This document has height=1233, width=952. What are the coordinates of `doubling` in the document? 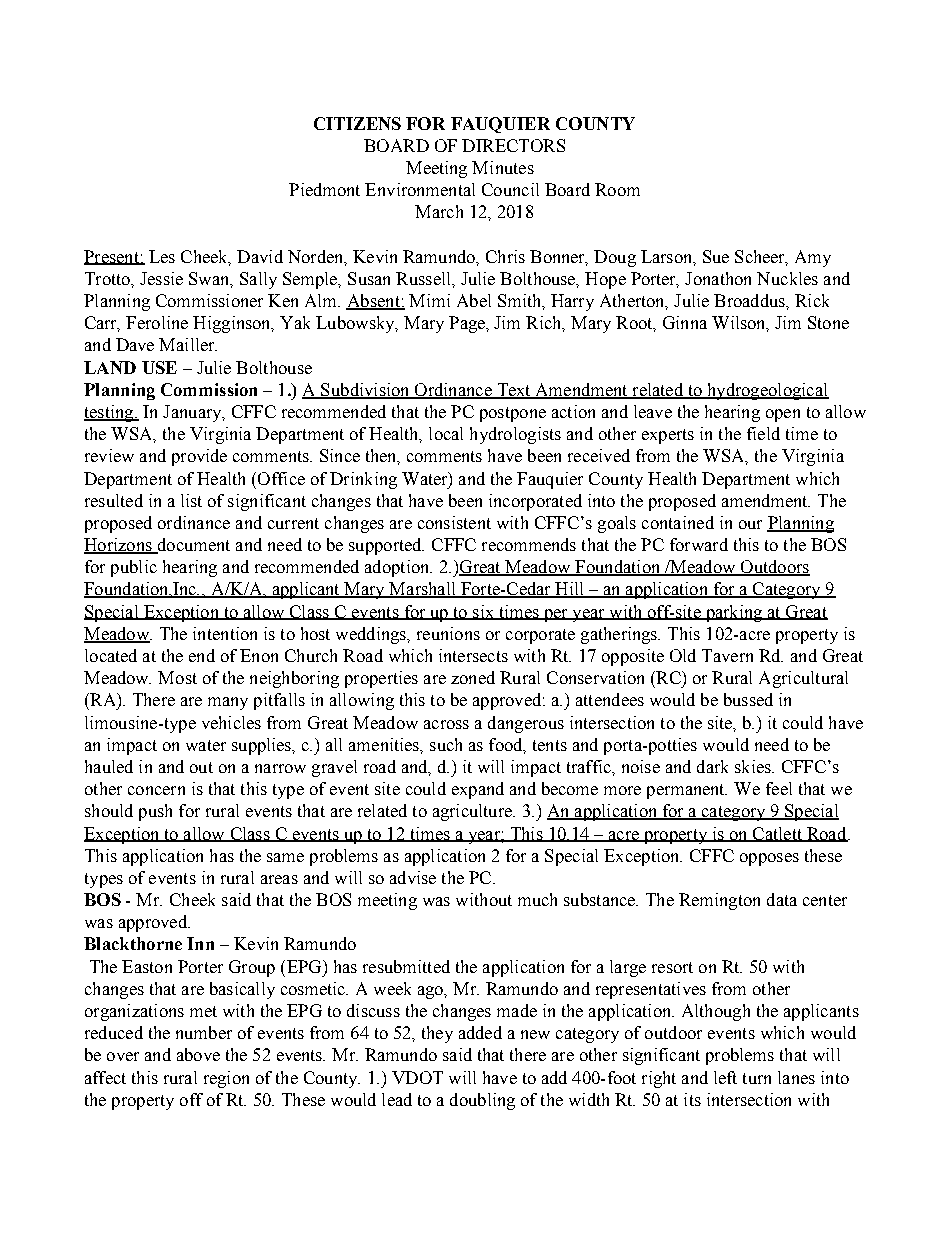 It's located at (482, 1101).
